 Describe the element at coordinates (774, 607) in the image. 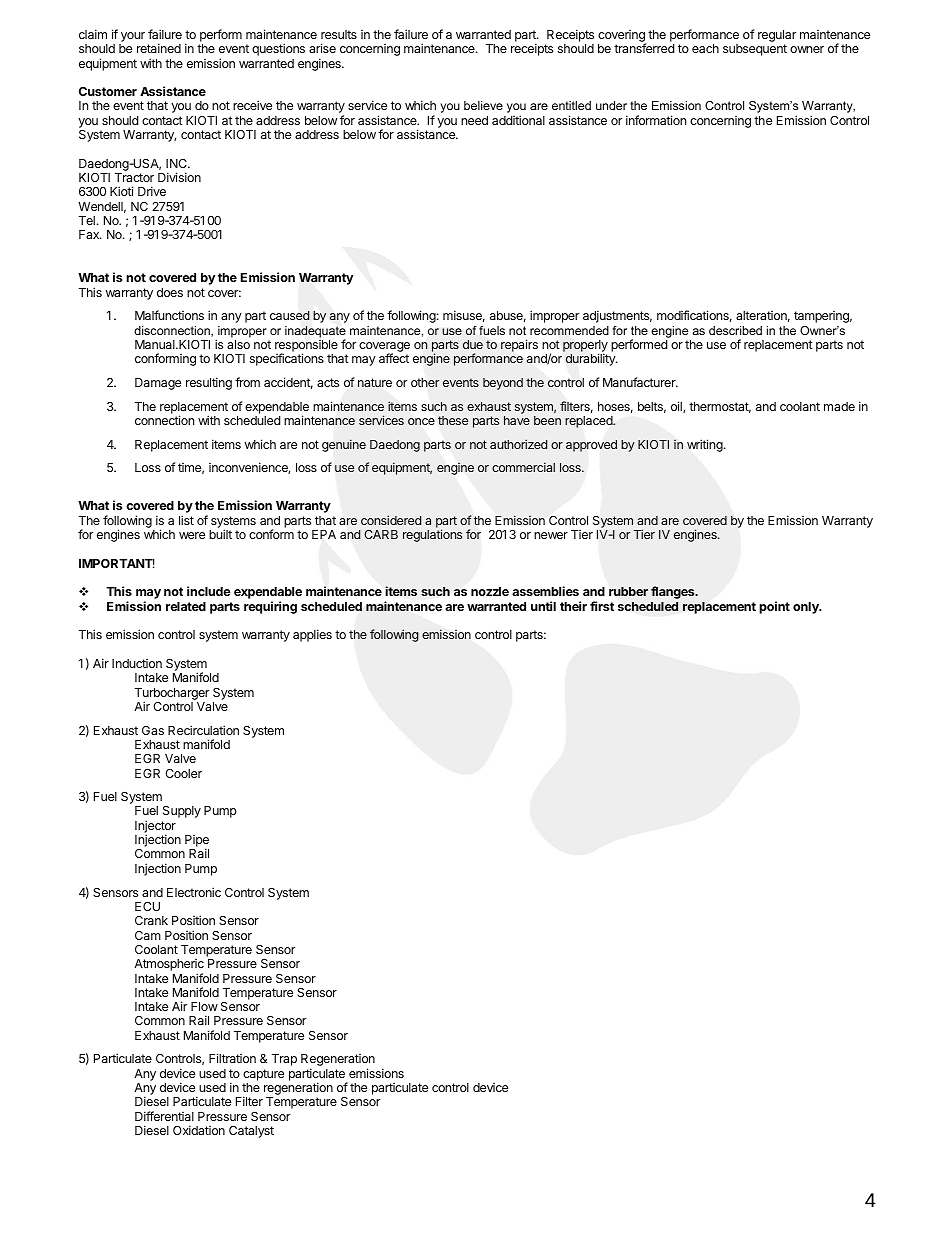

I see `point` at that location.
